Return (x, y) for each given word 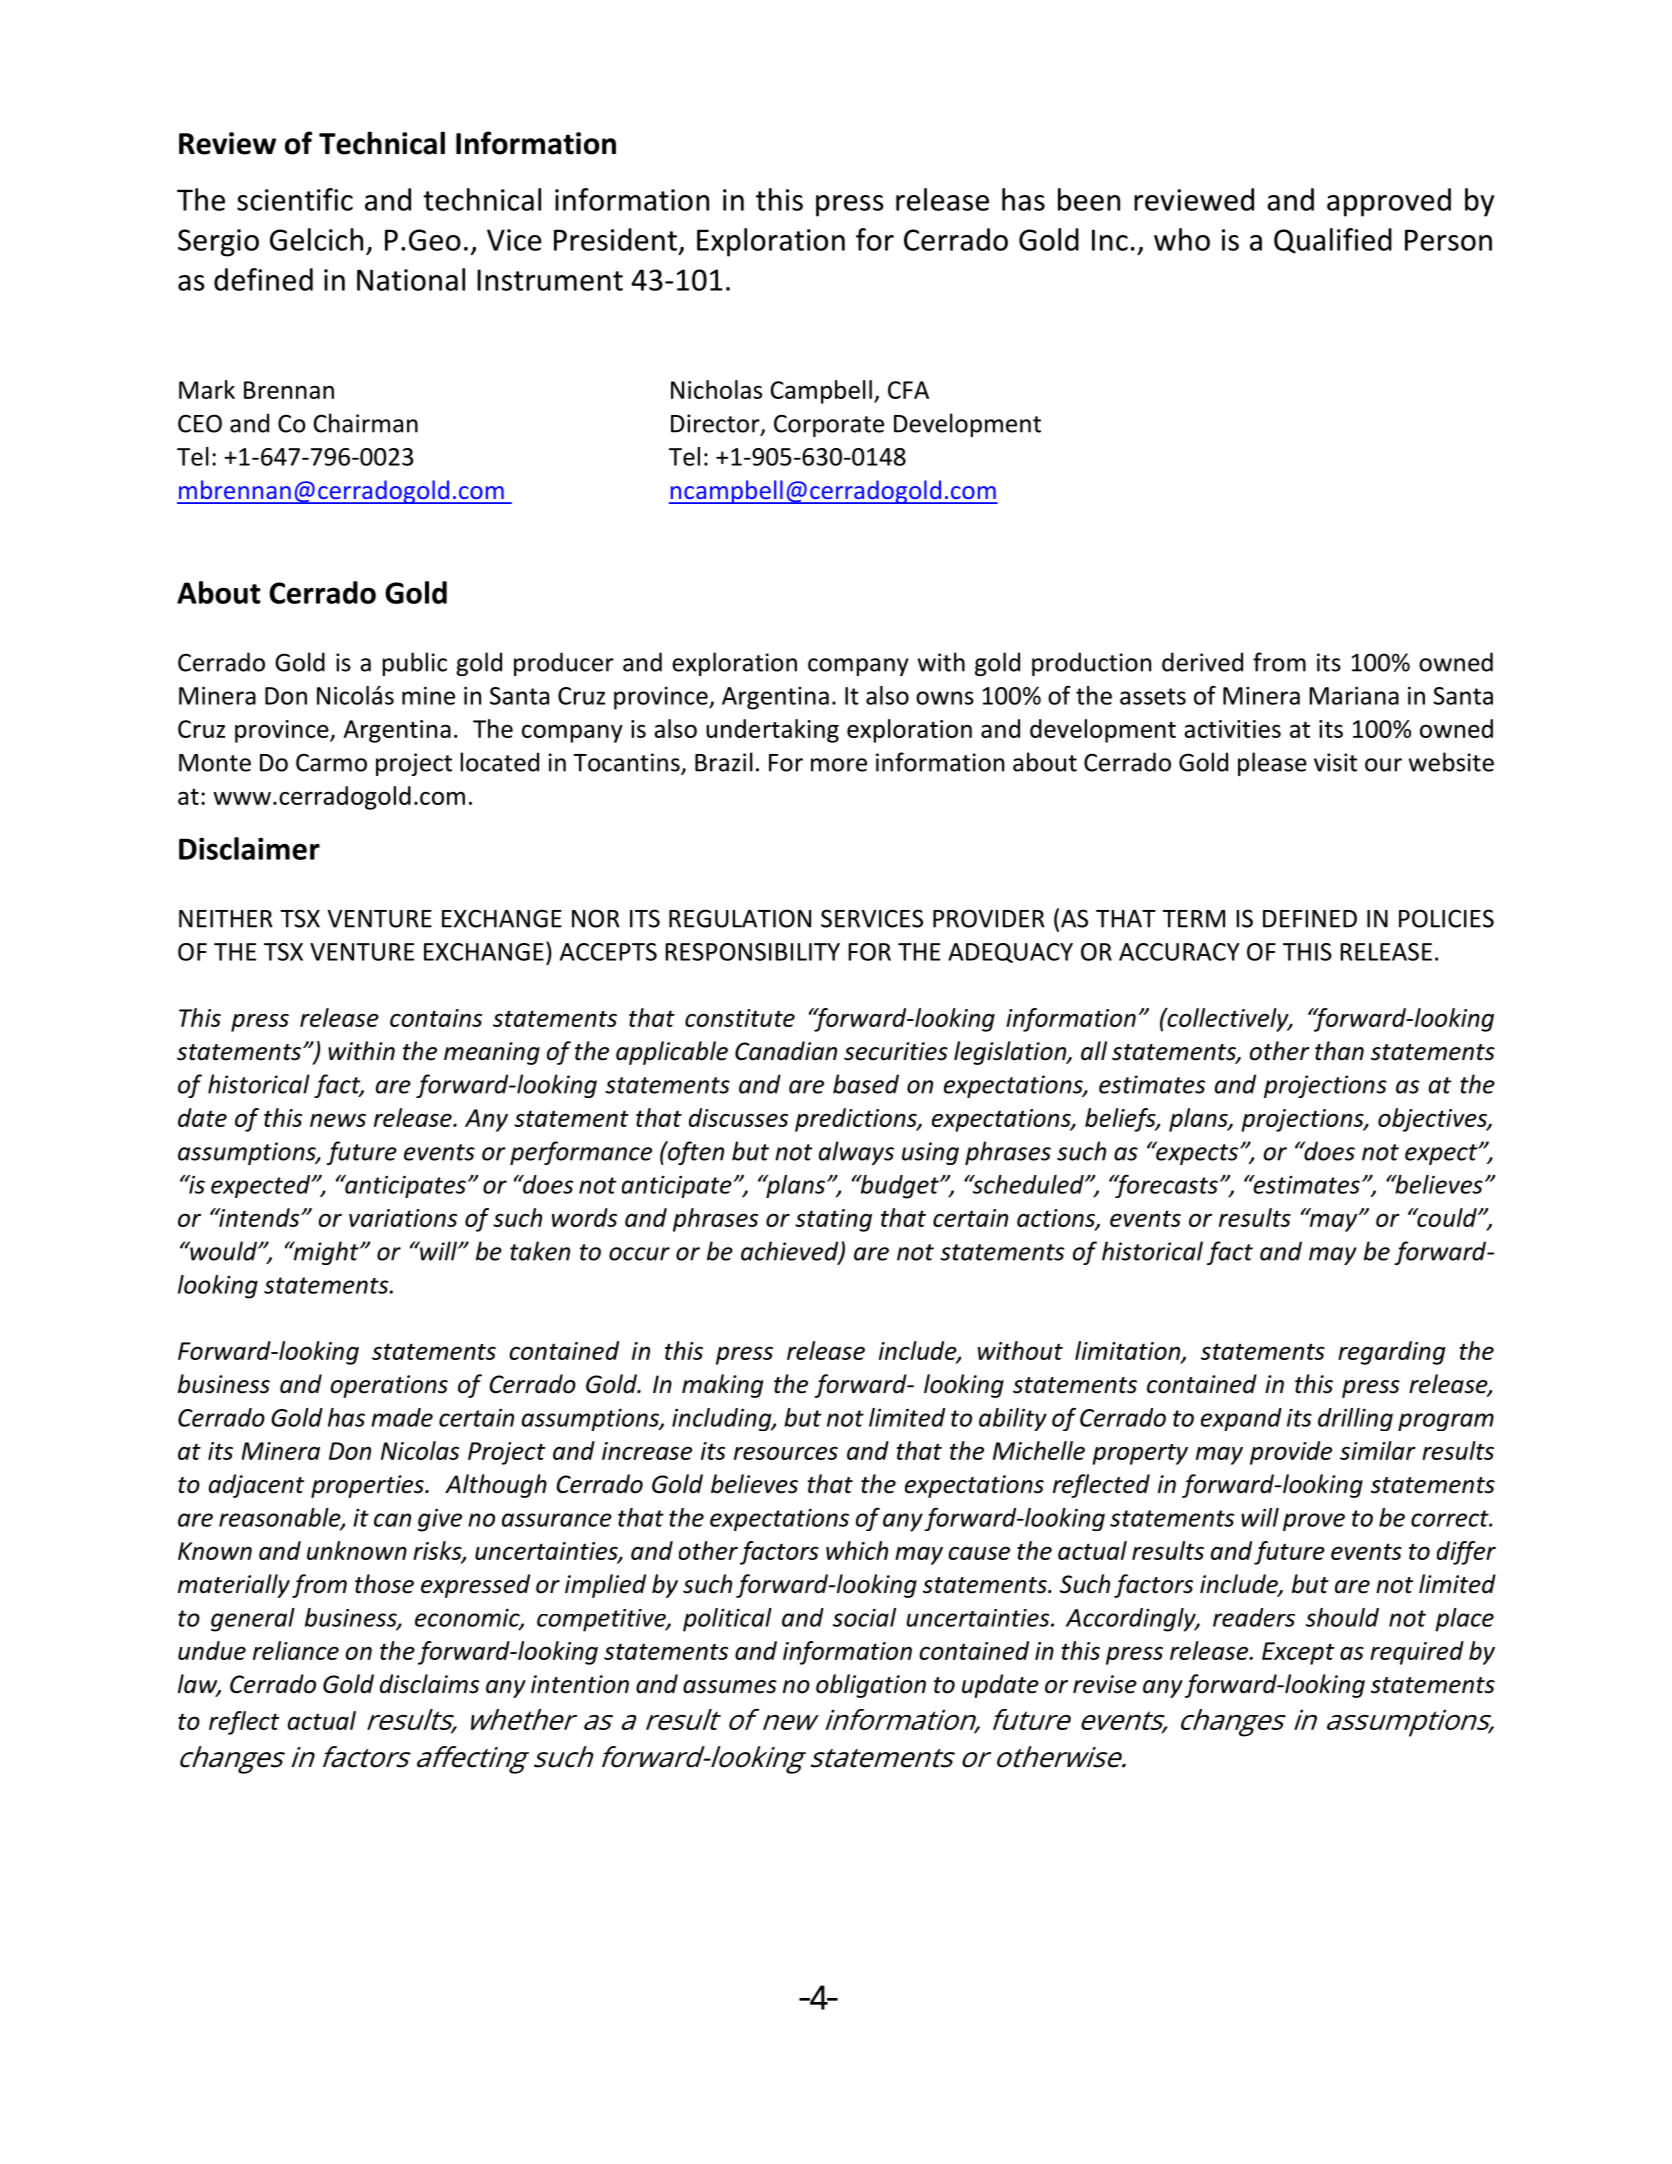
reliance (296, 1650)
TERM (1193, 919)
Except (1298, 1653)
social (864, 1617)
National (411, 279)
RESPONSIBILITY (752, 952)
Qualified (1333, 241)
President (615, 239)
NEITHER (226, 919)
